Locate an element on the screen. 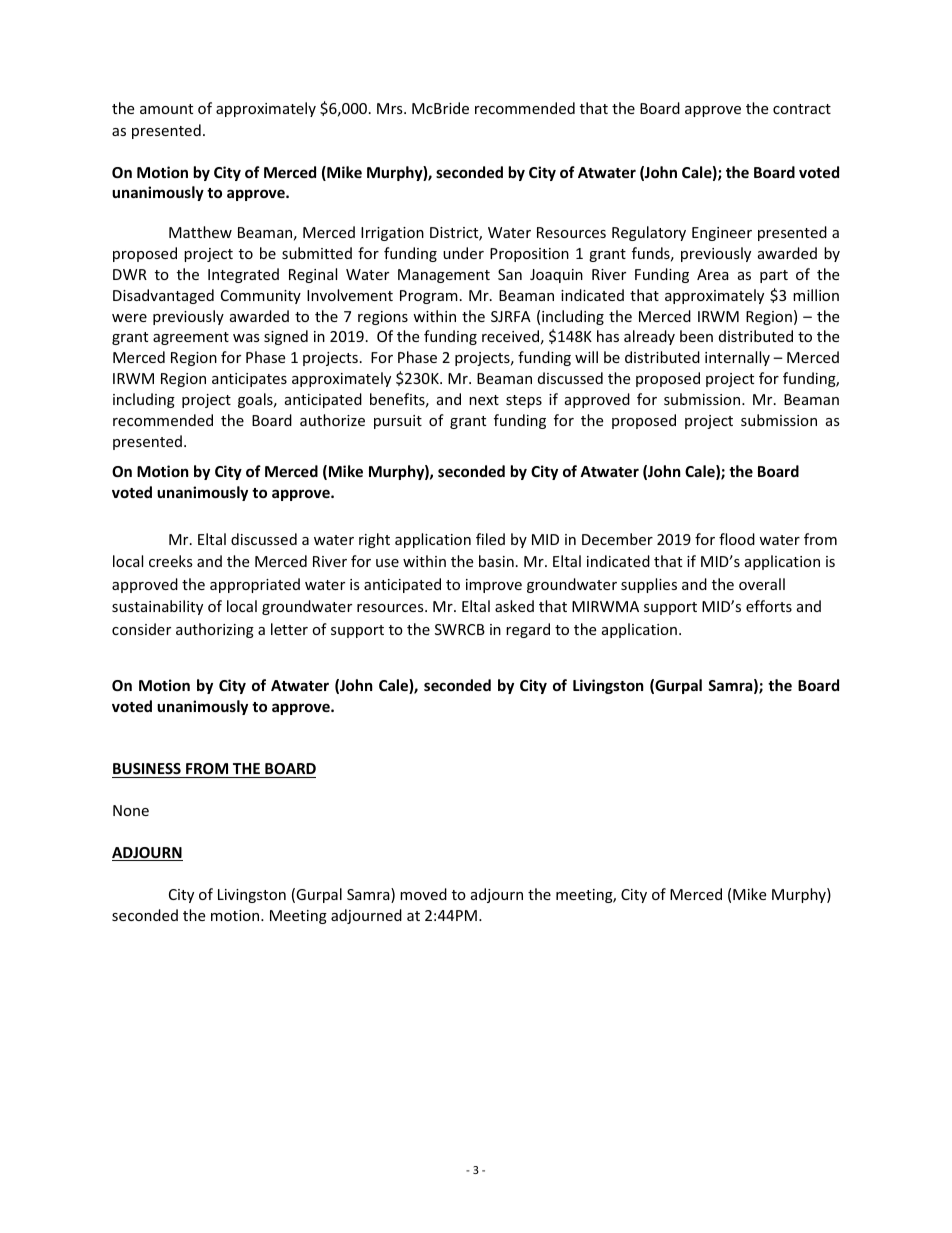  BUSINESS is located at coordinates (147, 770).
